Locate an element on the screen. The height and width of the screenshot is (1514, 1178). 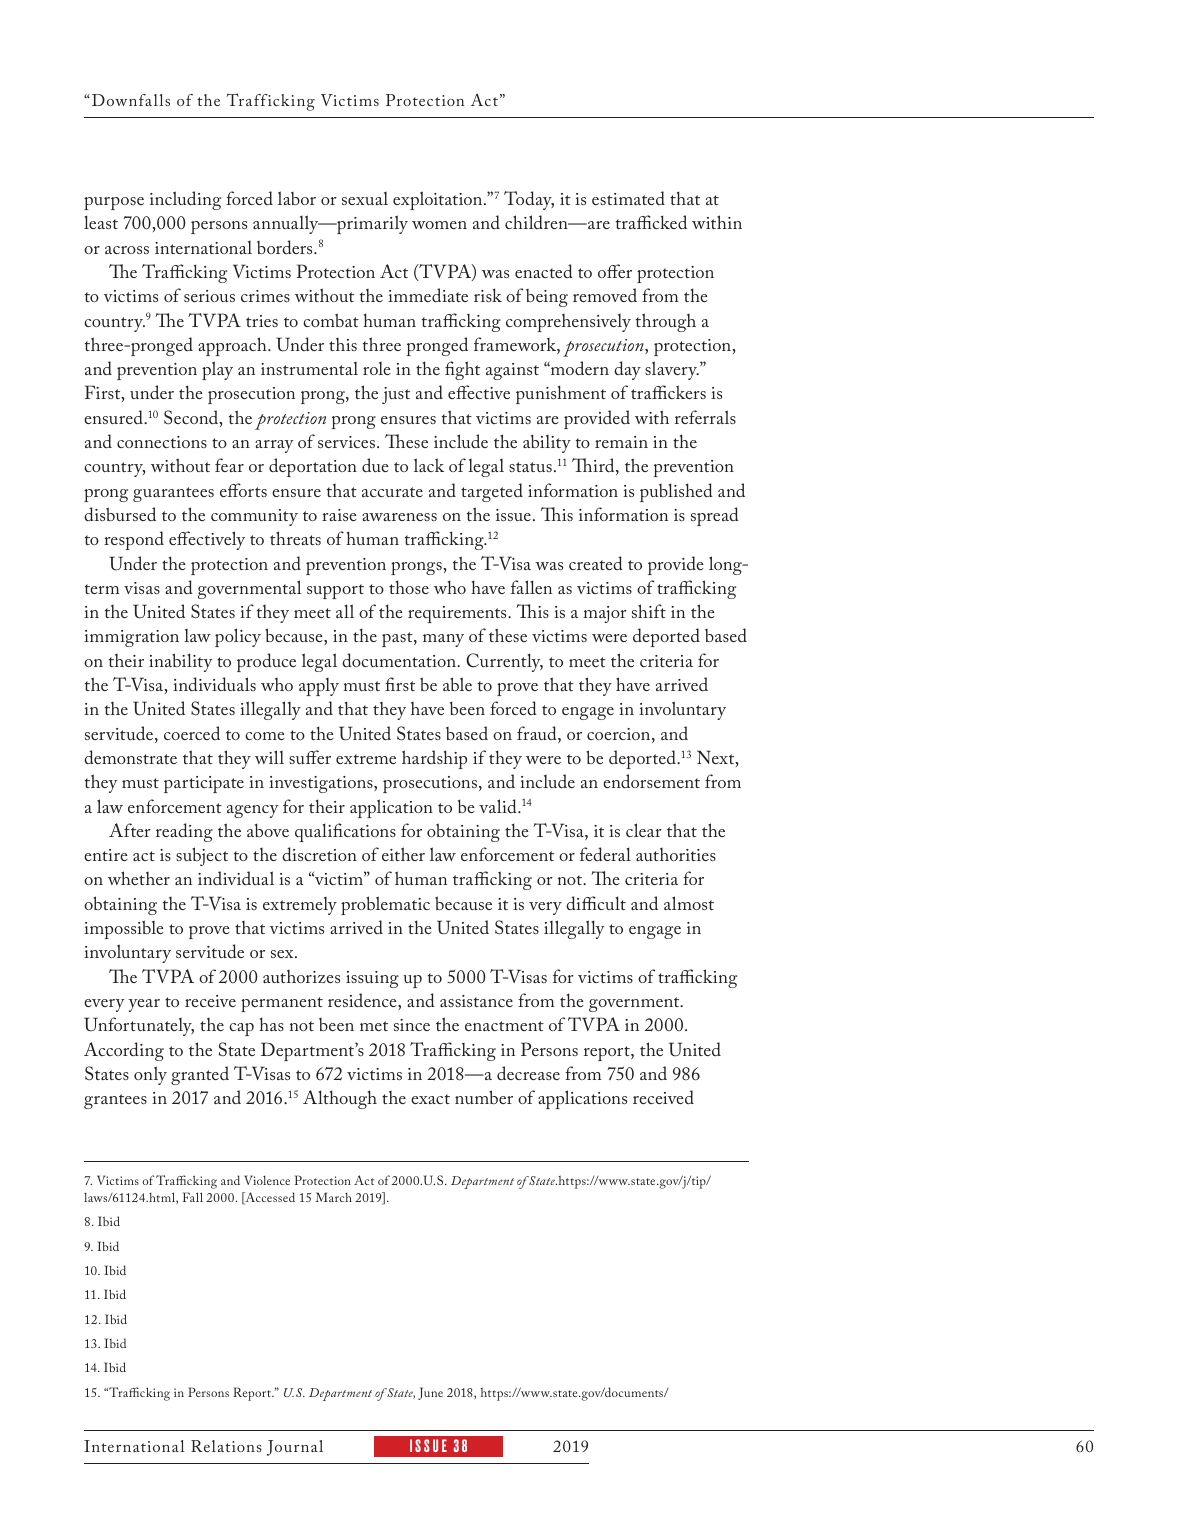
clear is located at coordinates (644, 830).
